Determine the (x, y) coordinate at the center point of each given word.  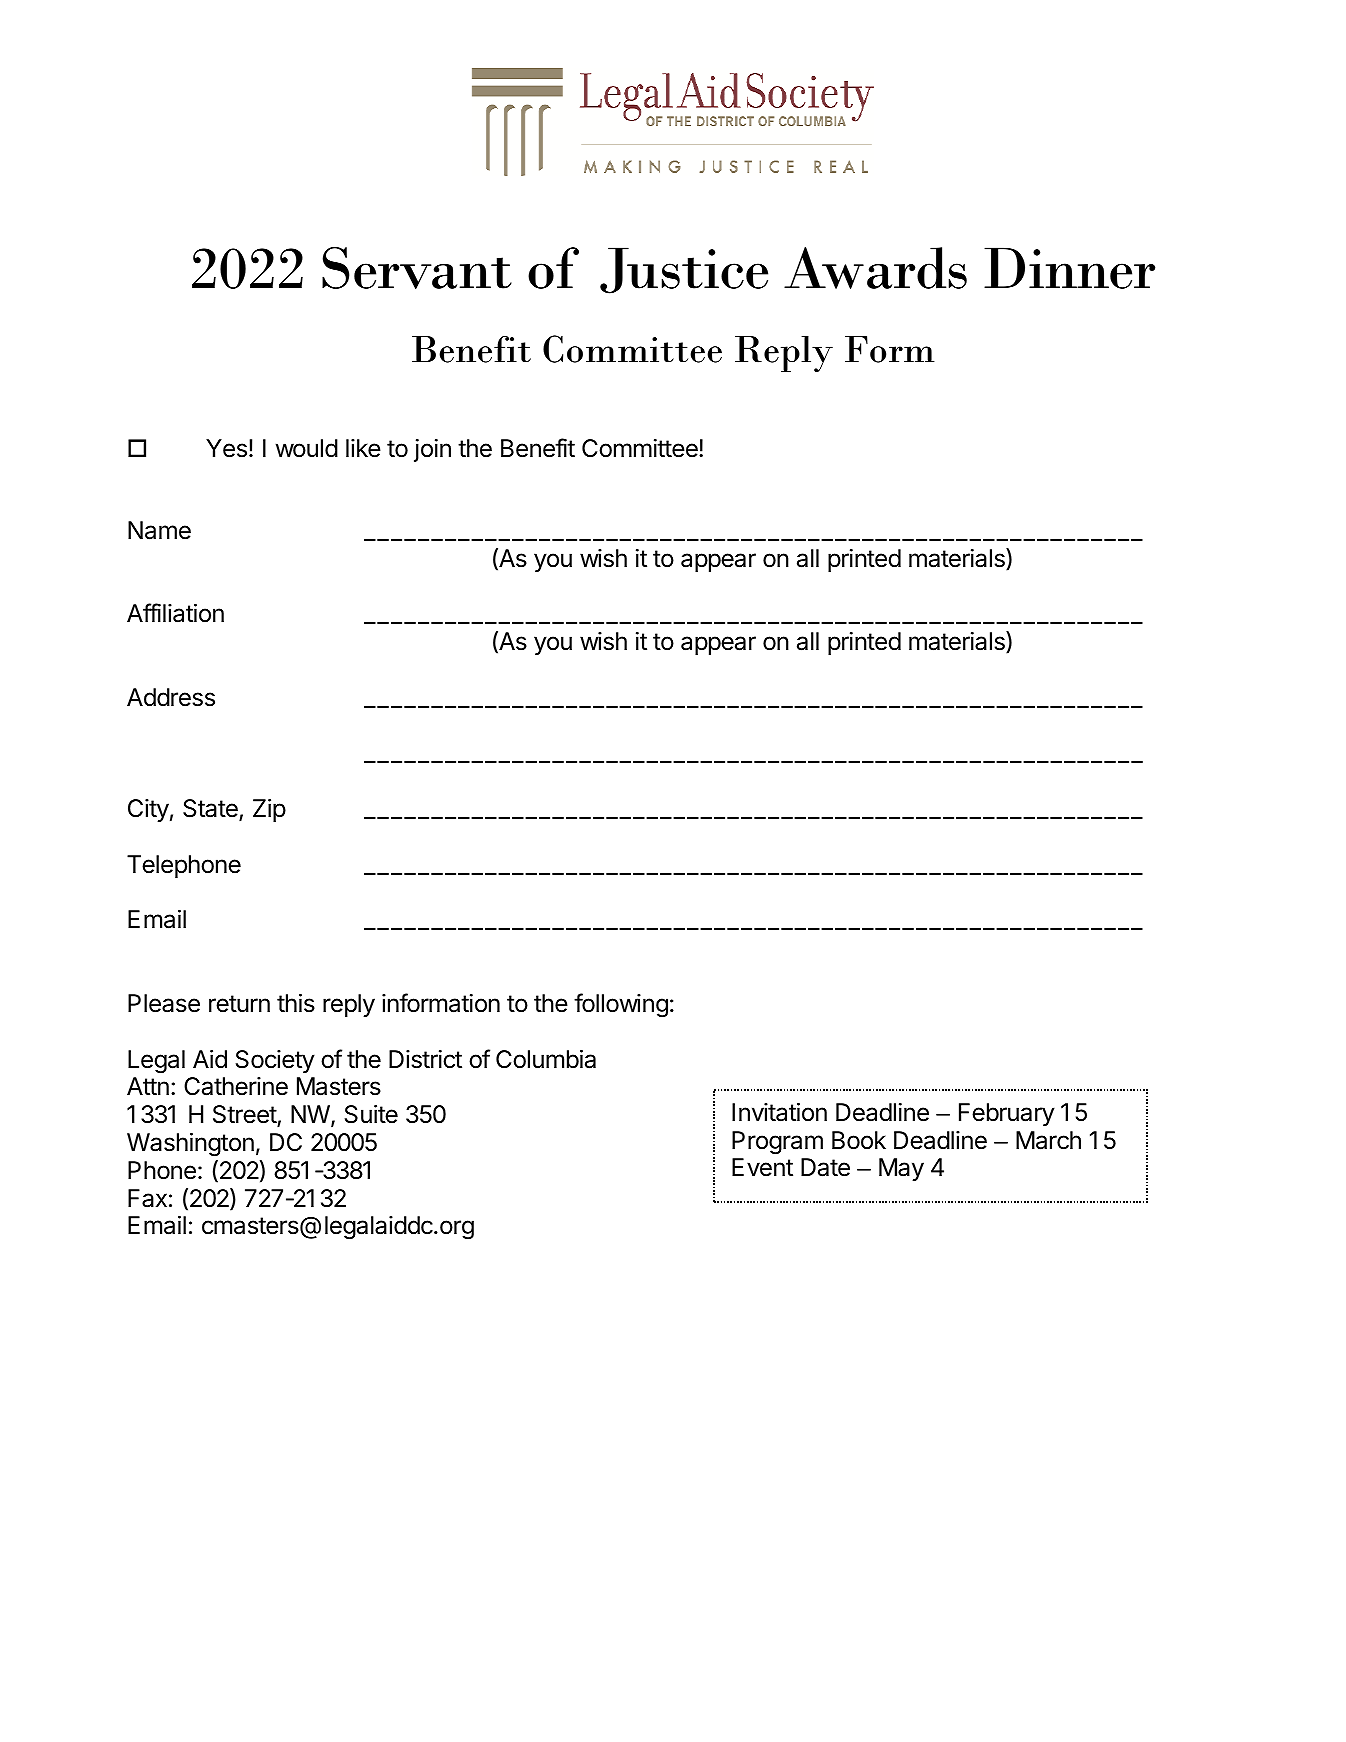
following (621, 1005)
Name (159, 530)
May (901, 1169)
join (432, 450)
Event (762, 1167)
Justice (684, 270)
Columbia (546, 1059)
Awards (875, 268)
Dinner (1069, 268)
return (239, 1004)
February (1007, 1114)
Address (171, 697)
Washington (190, 1145)
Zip (269, 810)
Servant (417, 268)
